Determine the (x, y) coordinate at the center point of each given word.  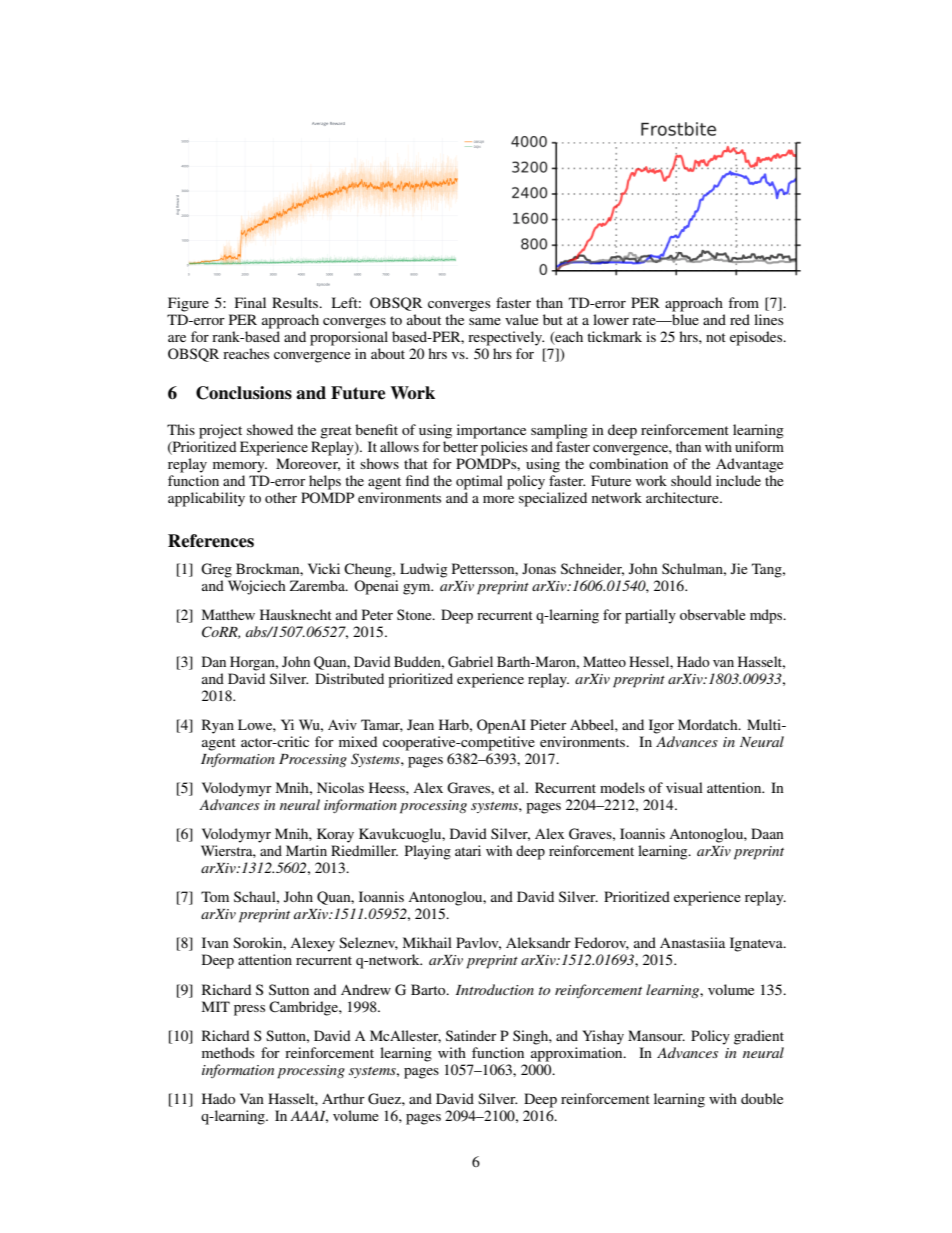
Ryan (218, 726)
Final (250, 302)
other (281, 497)
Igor (661, 726)
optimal (479, 482)
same (485, 321)
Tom (215, 896)
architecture (683, 497)
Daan (767, 833)
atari (468, 850)
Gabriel (470, 662)
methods (228, 1052)
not (716, 337)
